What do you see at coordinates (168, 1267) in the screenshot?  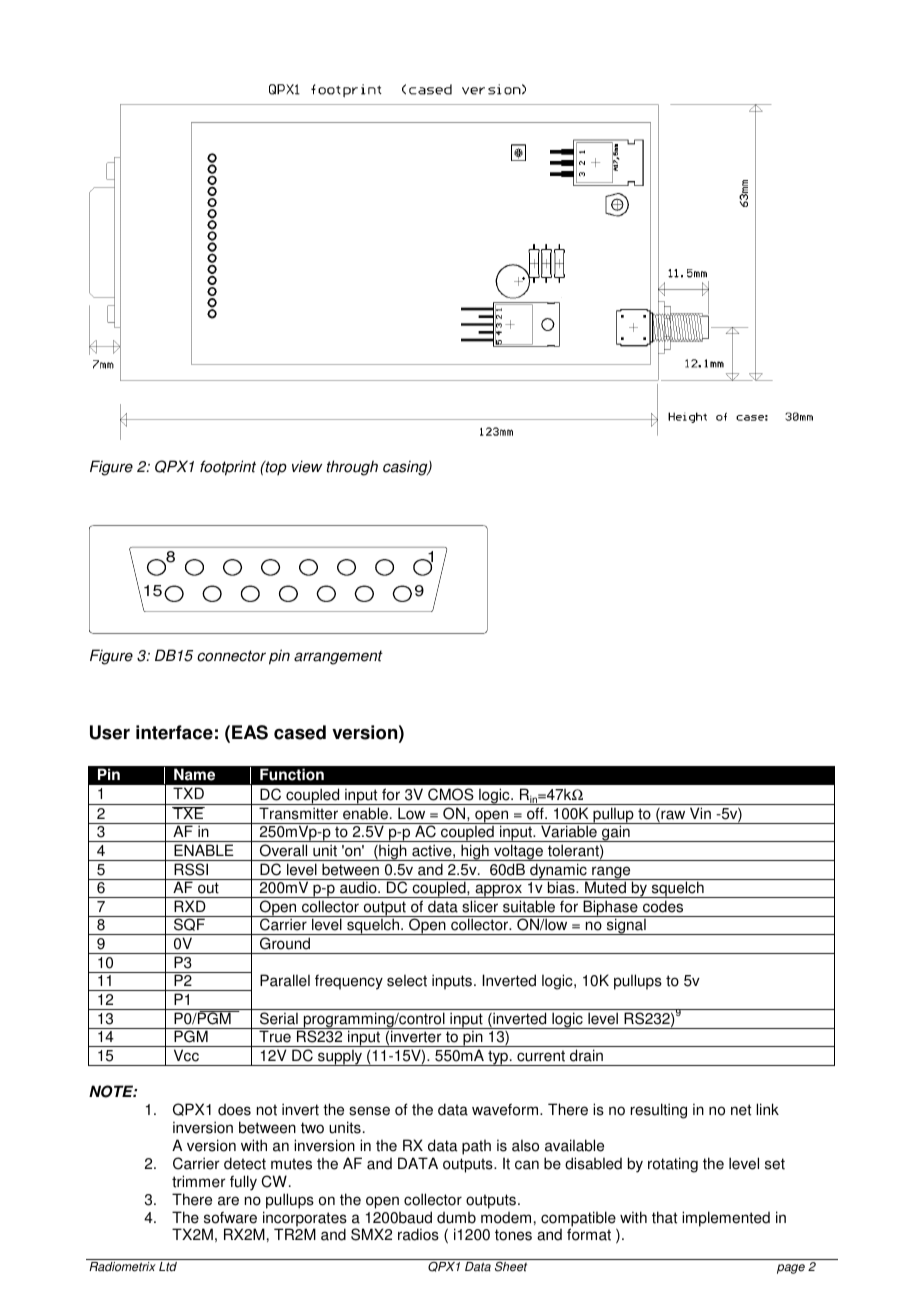 I see `Ltd` at bounding box center [168, 1267].
